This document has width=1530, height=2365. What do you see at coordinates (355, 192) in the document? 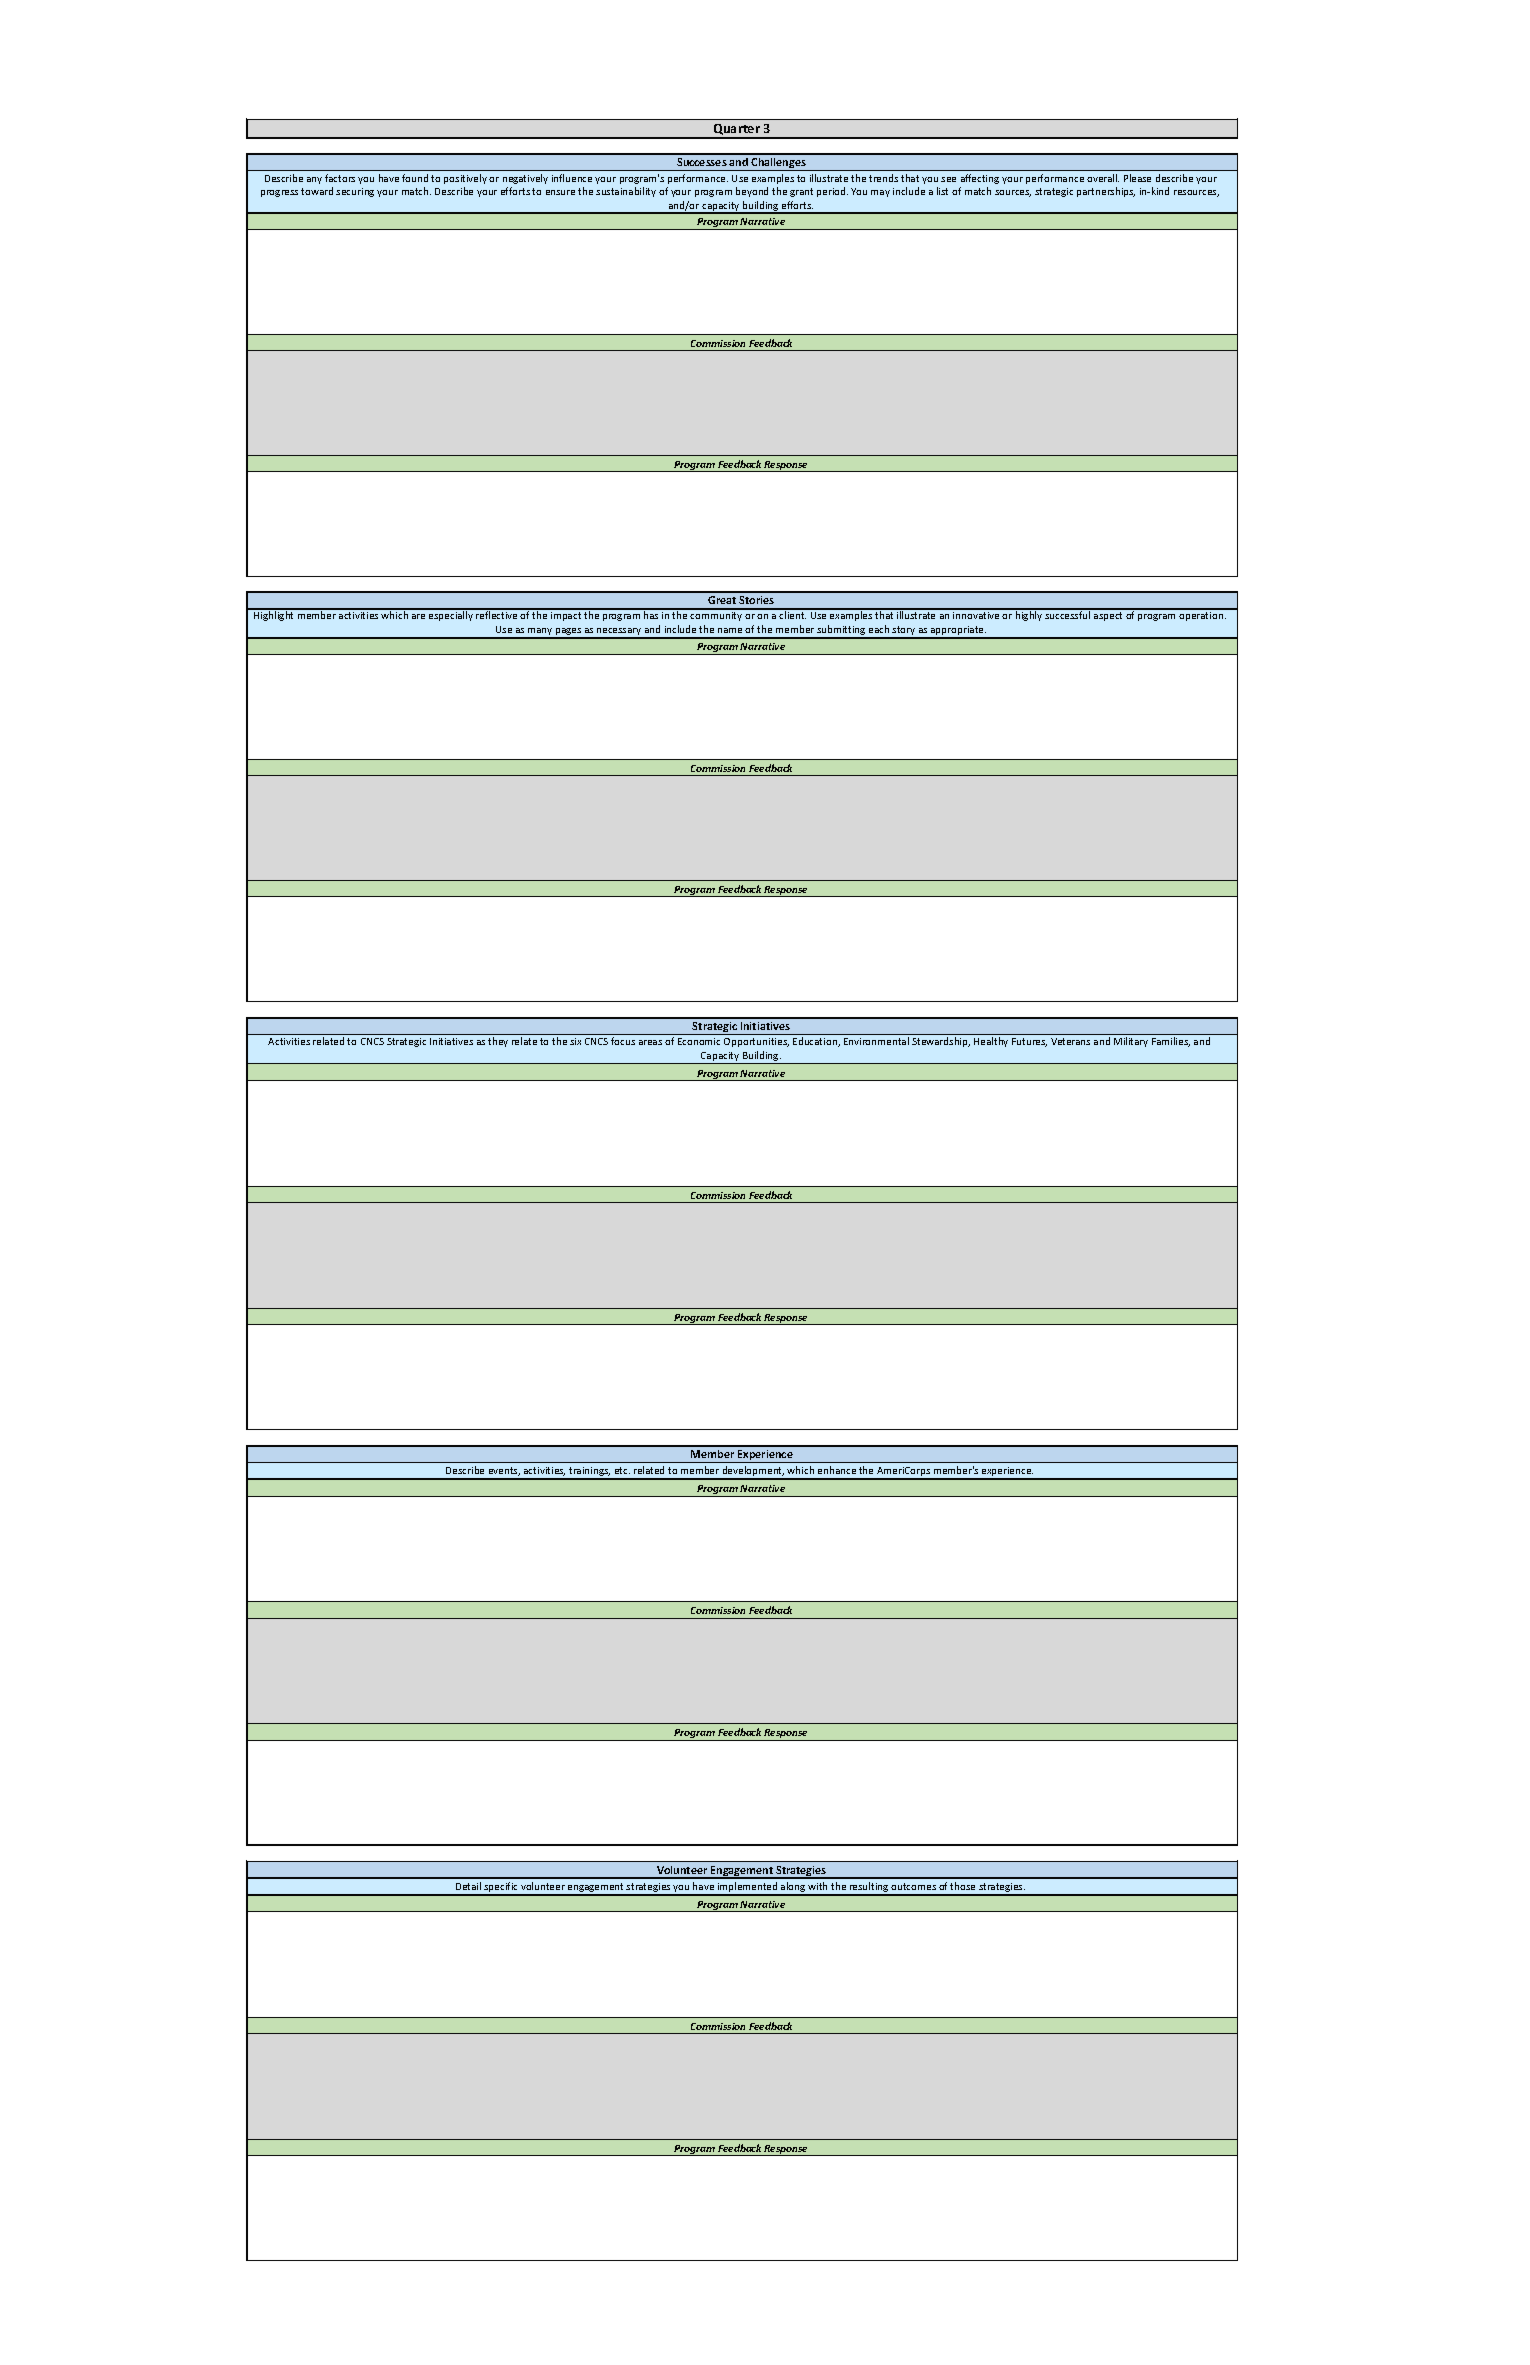
I see `securing` at bounding box center [355, 192].
